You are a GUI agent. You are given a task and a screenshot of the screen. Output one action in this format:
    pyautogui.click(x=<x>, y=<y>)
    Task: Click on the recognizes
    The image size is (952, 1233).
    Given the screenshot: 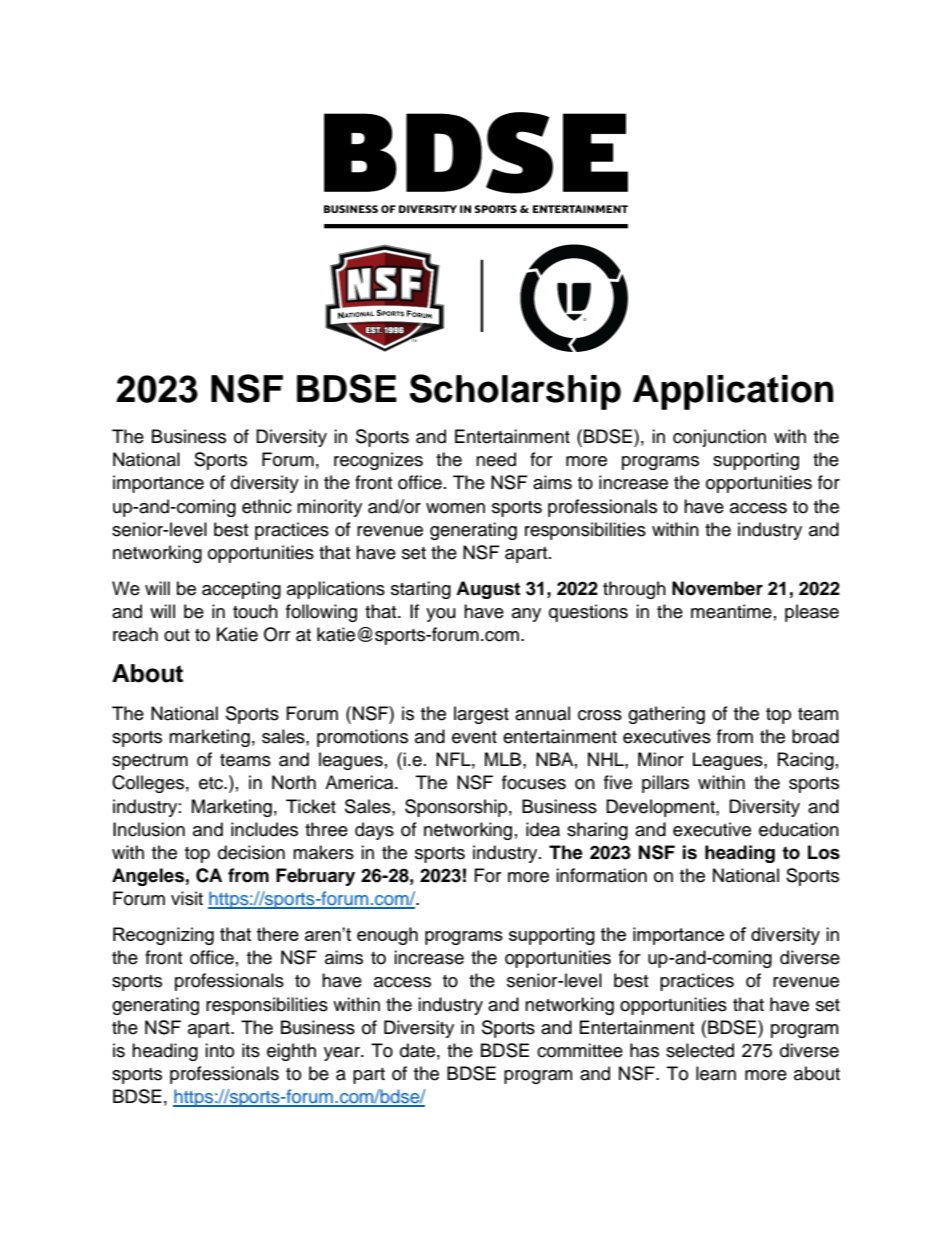 What is the action you would take?
    pyautogui.click(x=378, y=461)
